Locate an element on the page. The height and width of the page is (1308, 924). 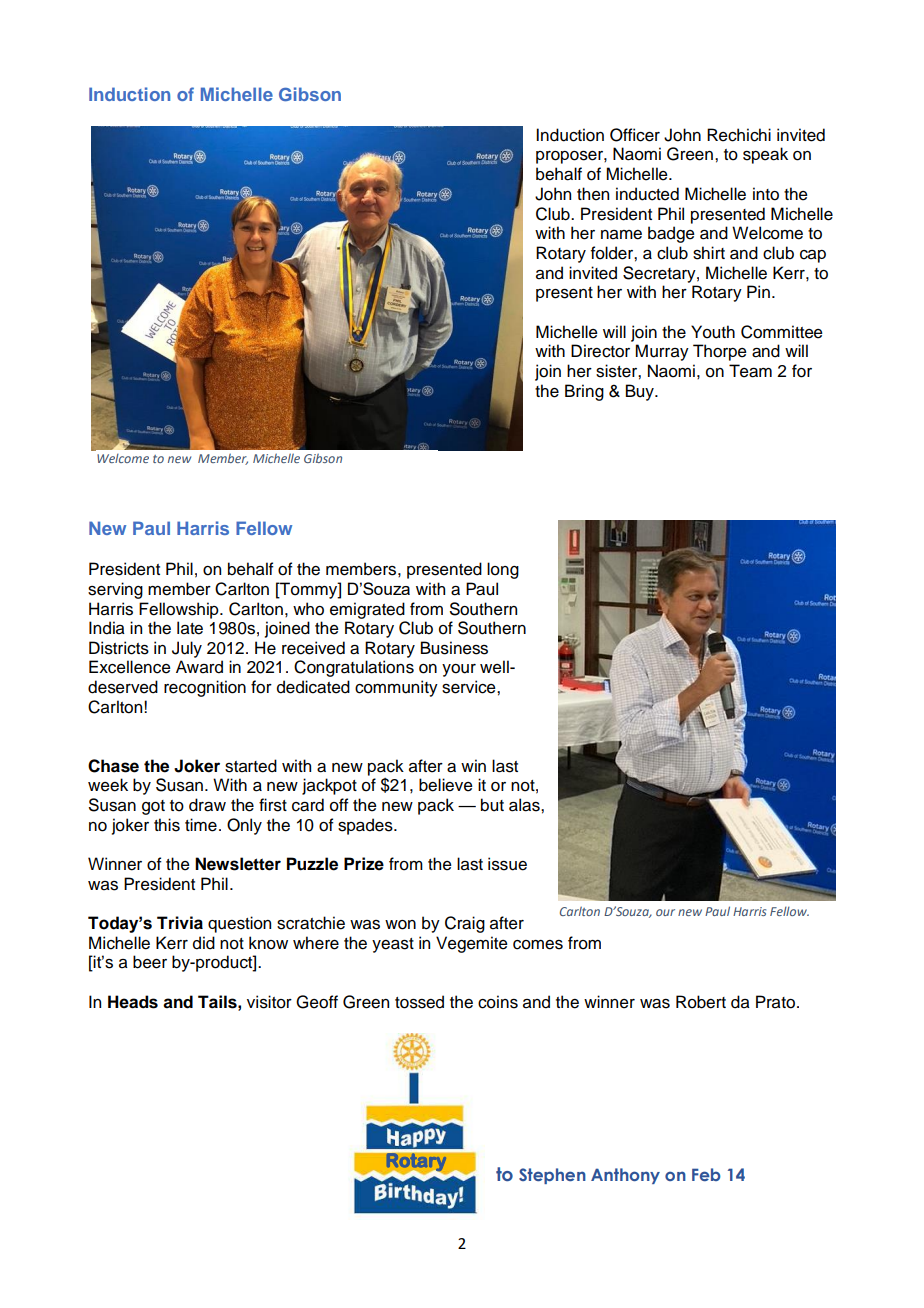
Stephen is located at coordinates (552, 1176).
